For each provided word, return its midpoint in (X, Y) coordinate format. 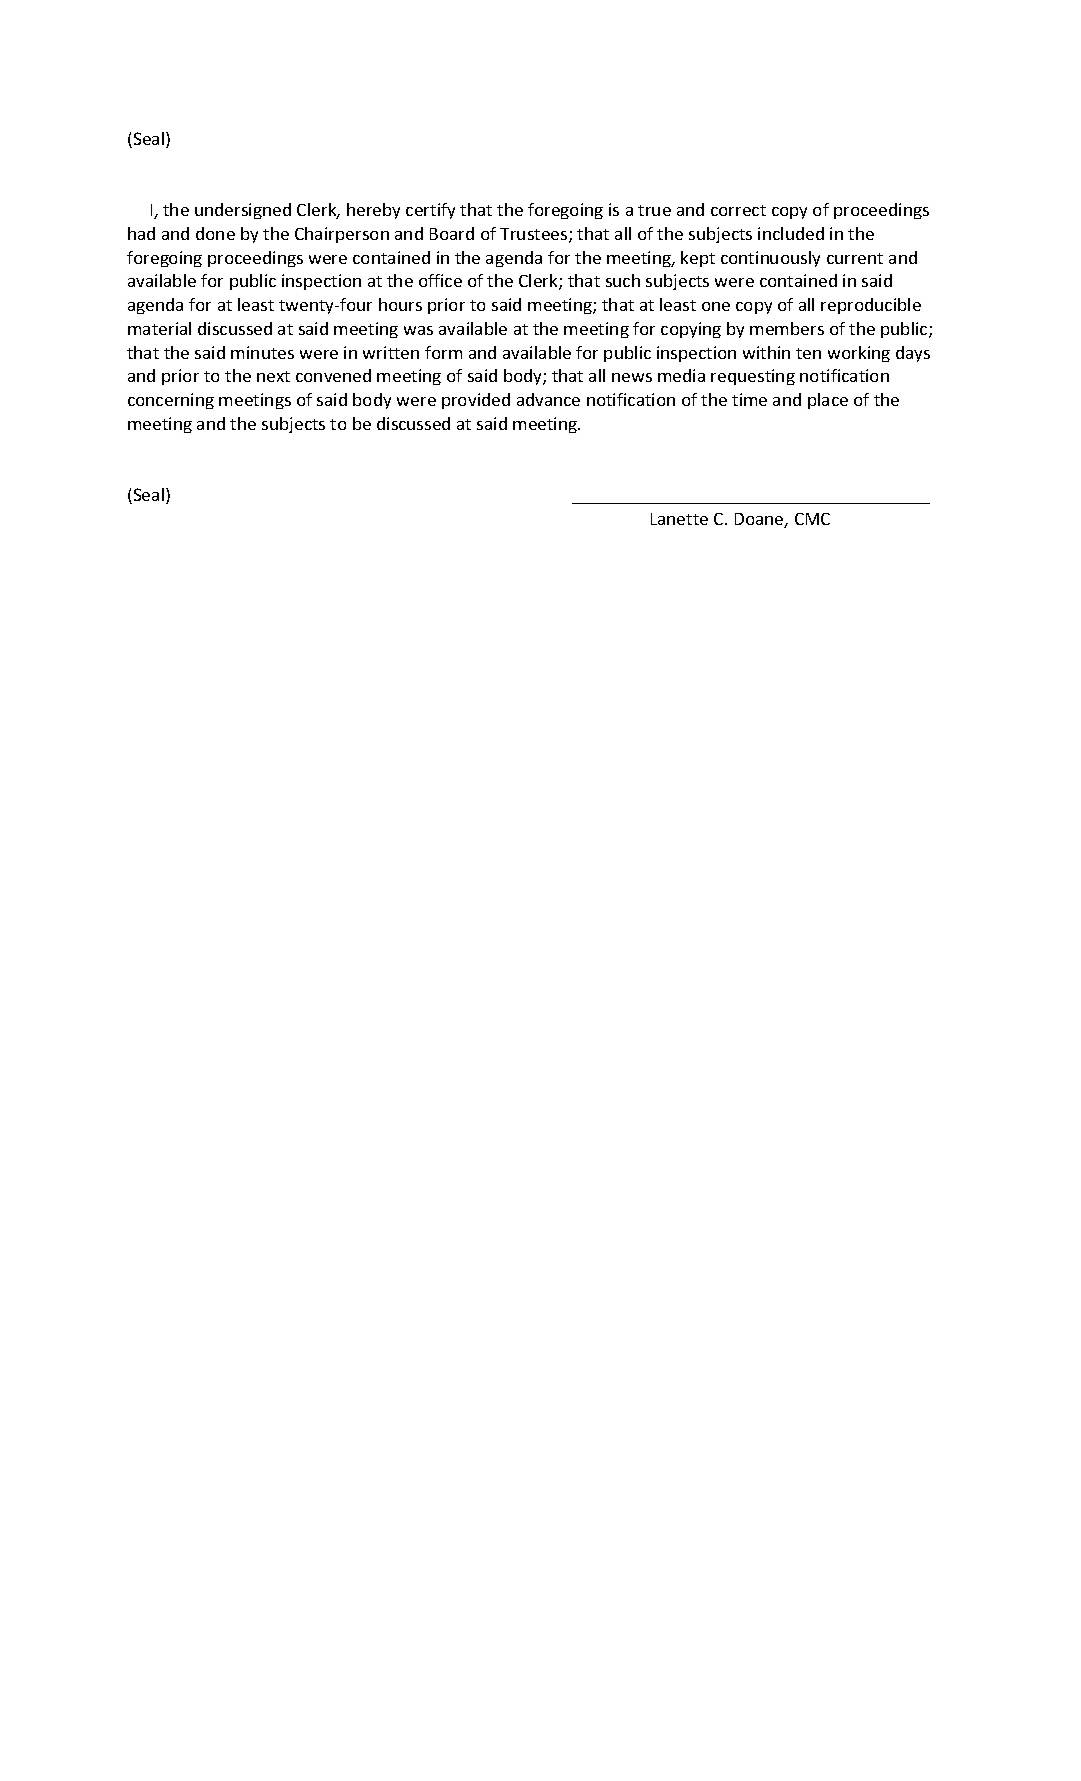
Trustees (535, 235)
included (791, 233)
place (828, 401)
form (443, 352)
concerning (171, 401)
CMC (812, 519)
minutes (262, 352)
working (859, 354)
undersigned (243, 211)
